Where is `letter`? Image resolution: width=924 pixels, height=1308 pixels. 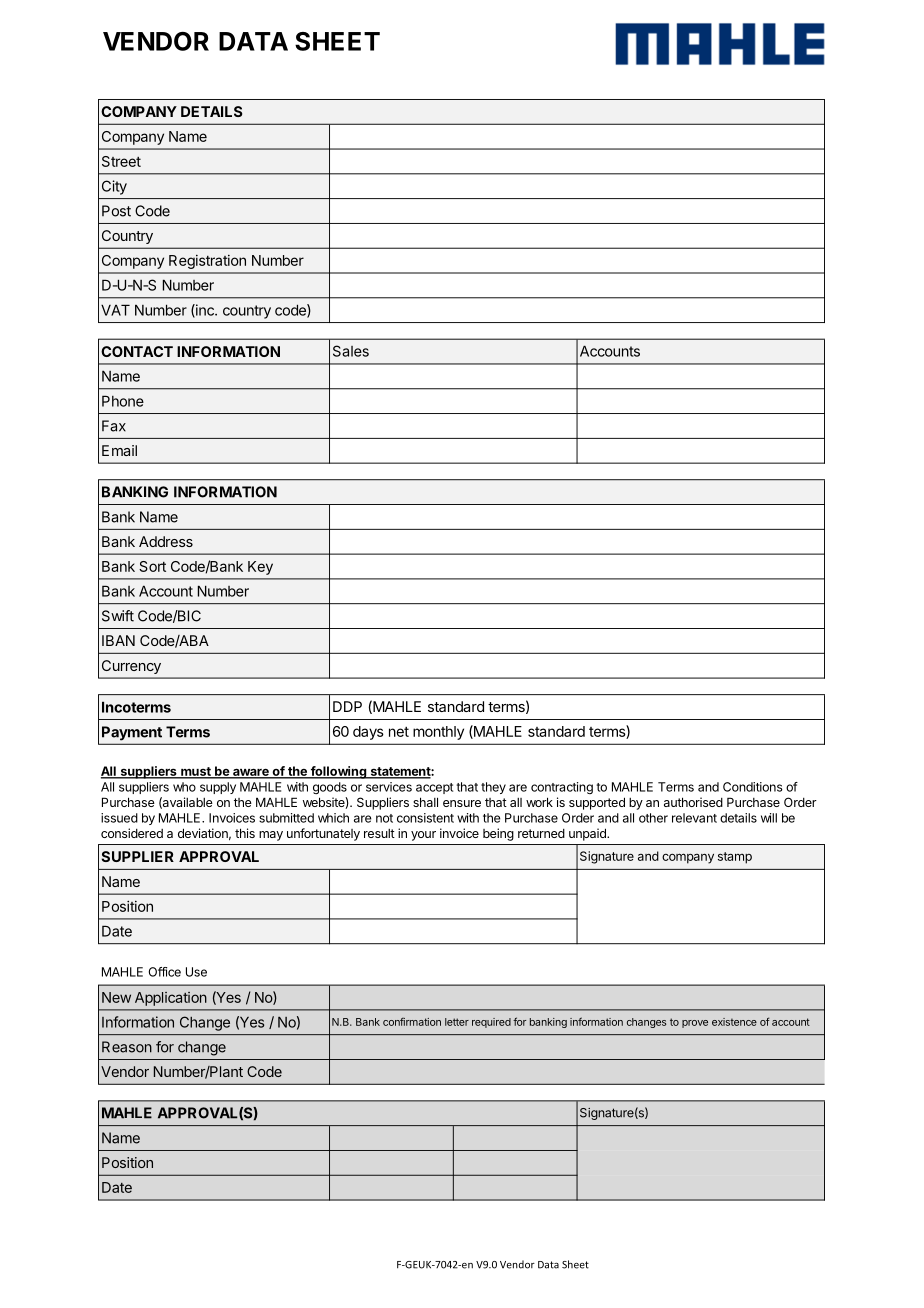
letter is located at coordinates (457, 1022).
